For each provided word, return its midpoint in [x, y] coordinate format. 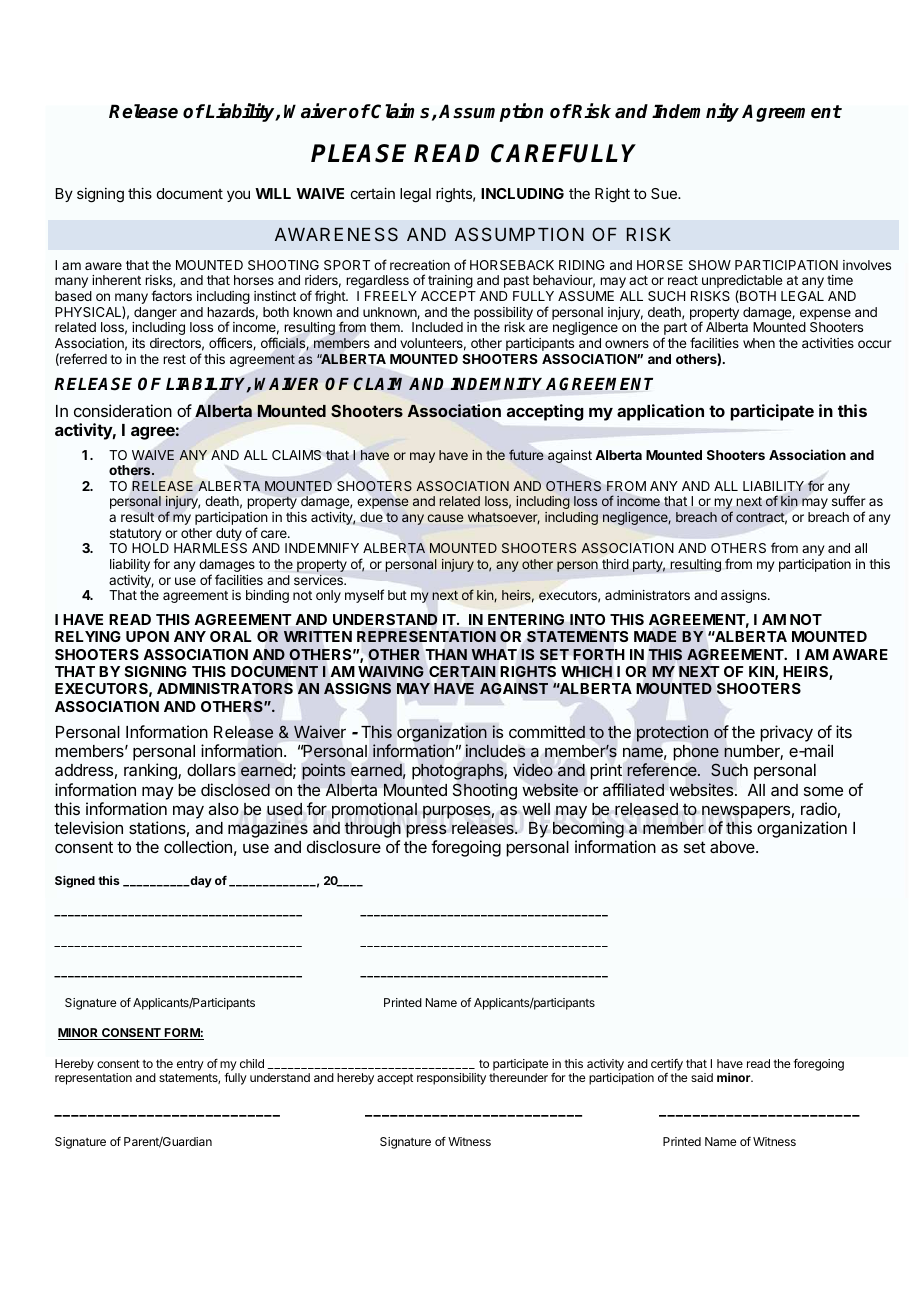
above [733, 847]
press [426, 831]
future [526, 454]
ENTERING [526, 620]
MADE [655, 636]
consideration [123, 410]
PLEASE [358, 153]
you [238, 196]
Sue [665, 193]
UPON [147, 636]
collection [198, 846]
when [759, 343]
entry [190, 1065]
